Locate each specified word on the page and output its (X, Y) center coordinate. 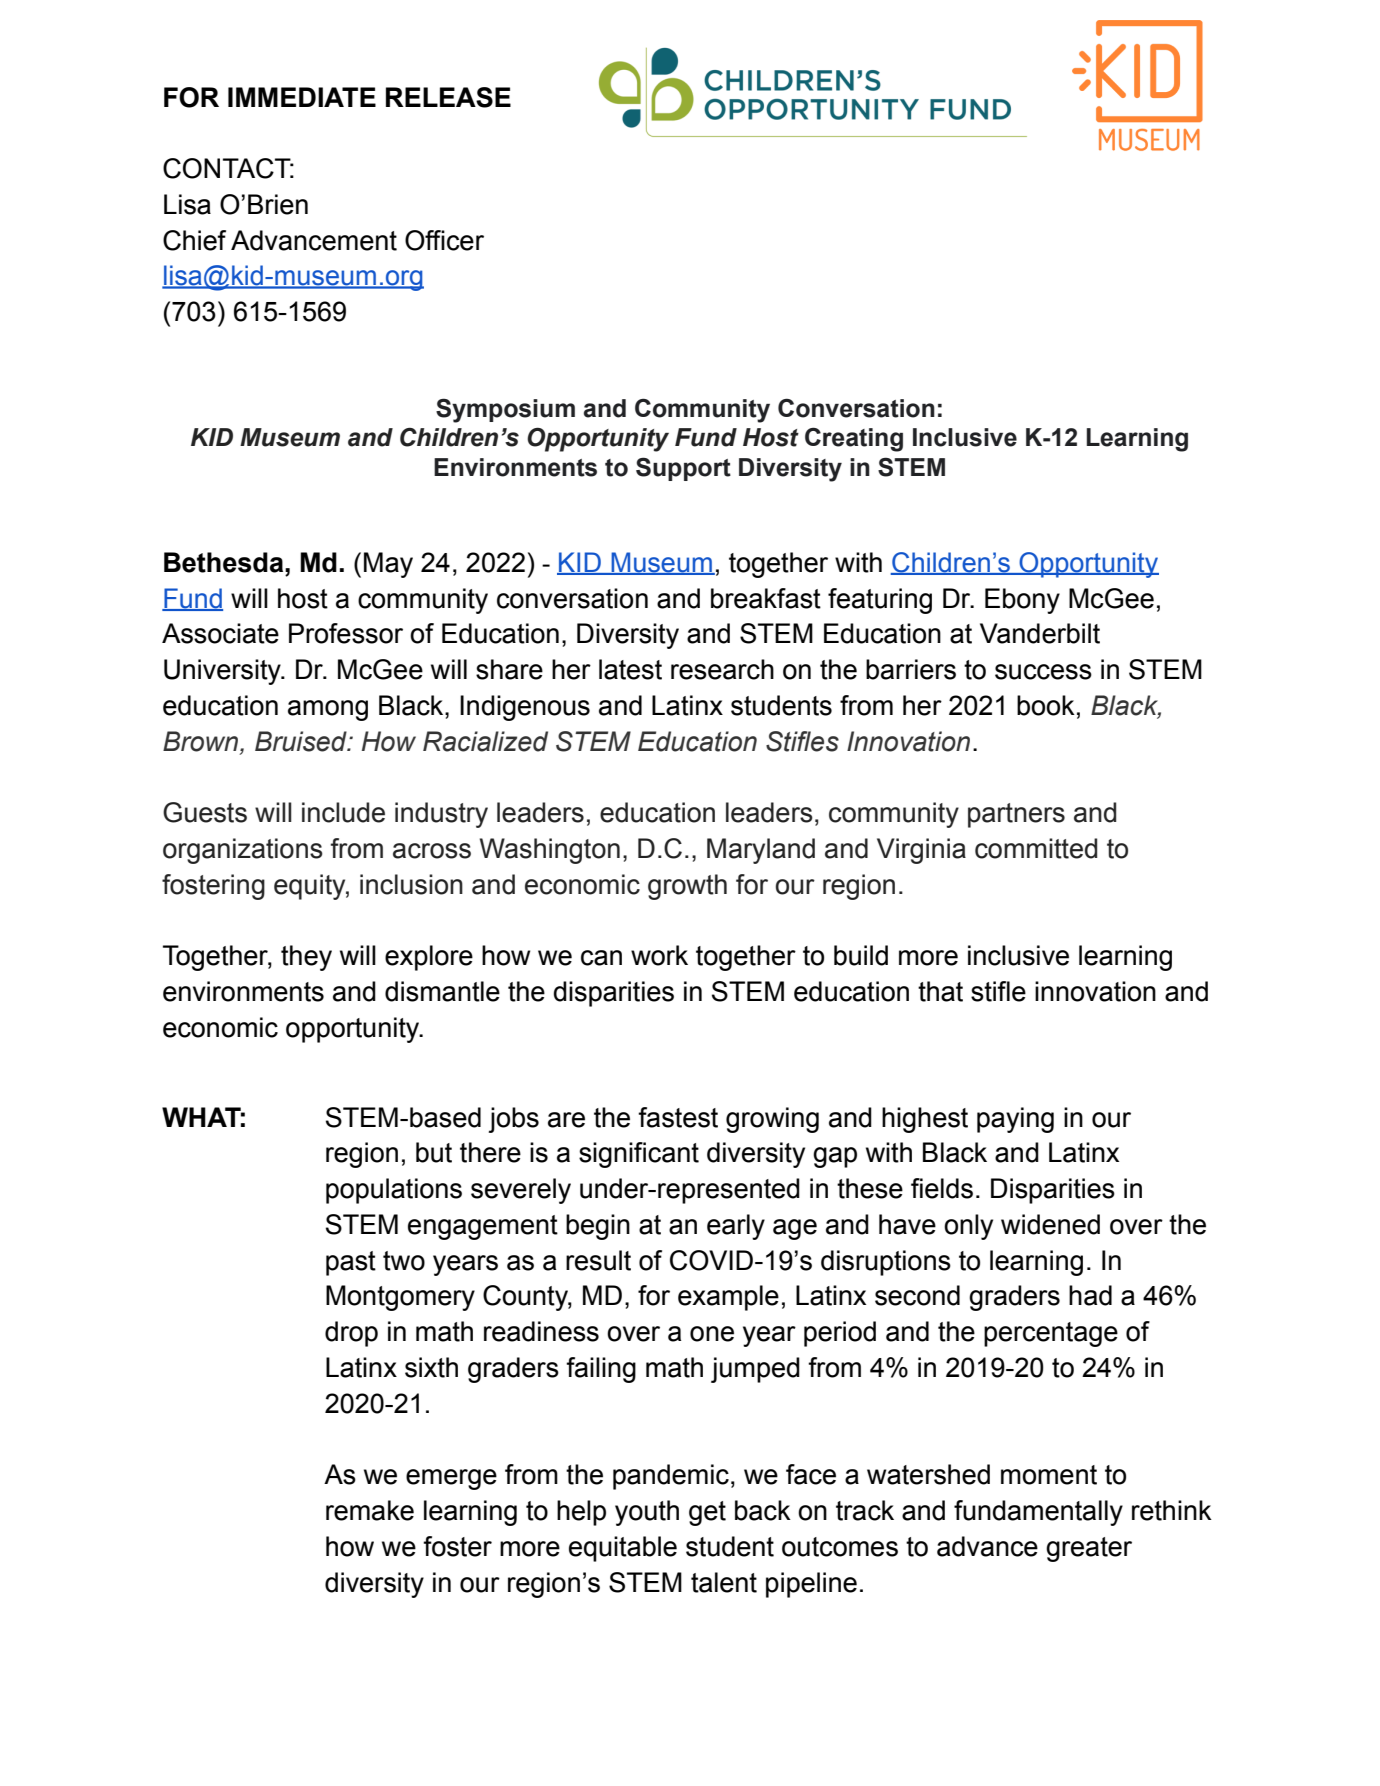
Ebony (1022, 601)
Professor (346, 633)
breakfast (766, 598)
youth (647, 1513)
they (306, 958)
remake (370, 1510)
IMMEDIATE (302, 97)
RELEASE (448, 97)
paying (1015, 1120)
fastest (678, 1117)
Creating (854, 439)
